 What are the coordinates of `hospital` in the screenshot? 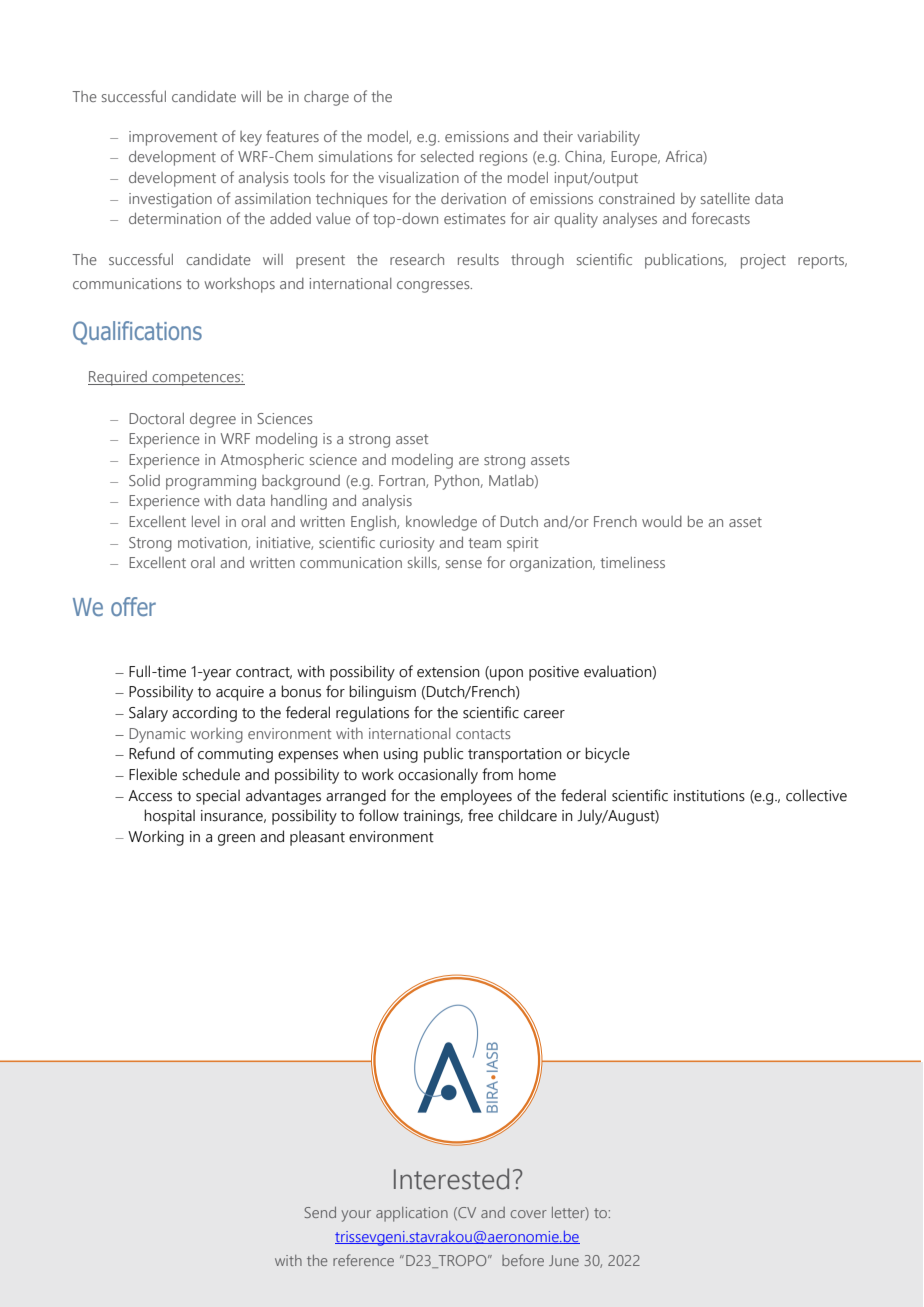 It's located at (169, 817).
